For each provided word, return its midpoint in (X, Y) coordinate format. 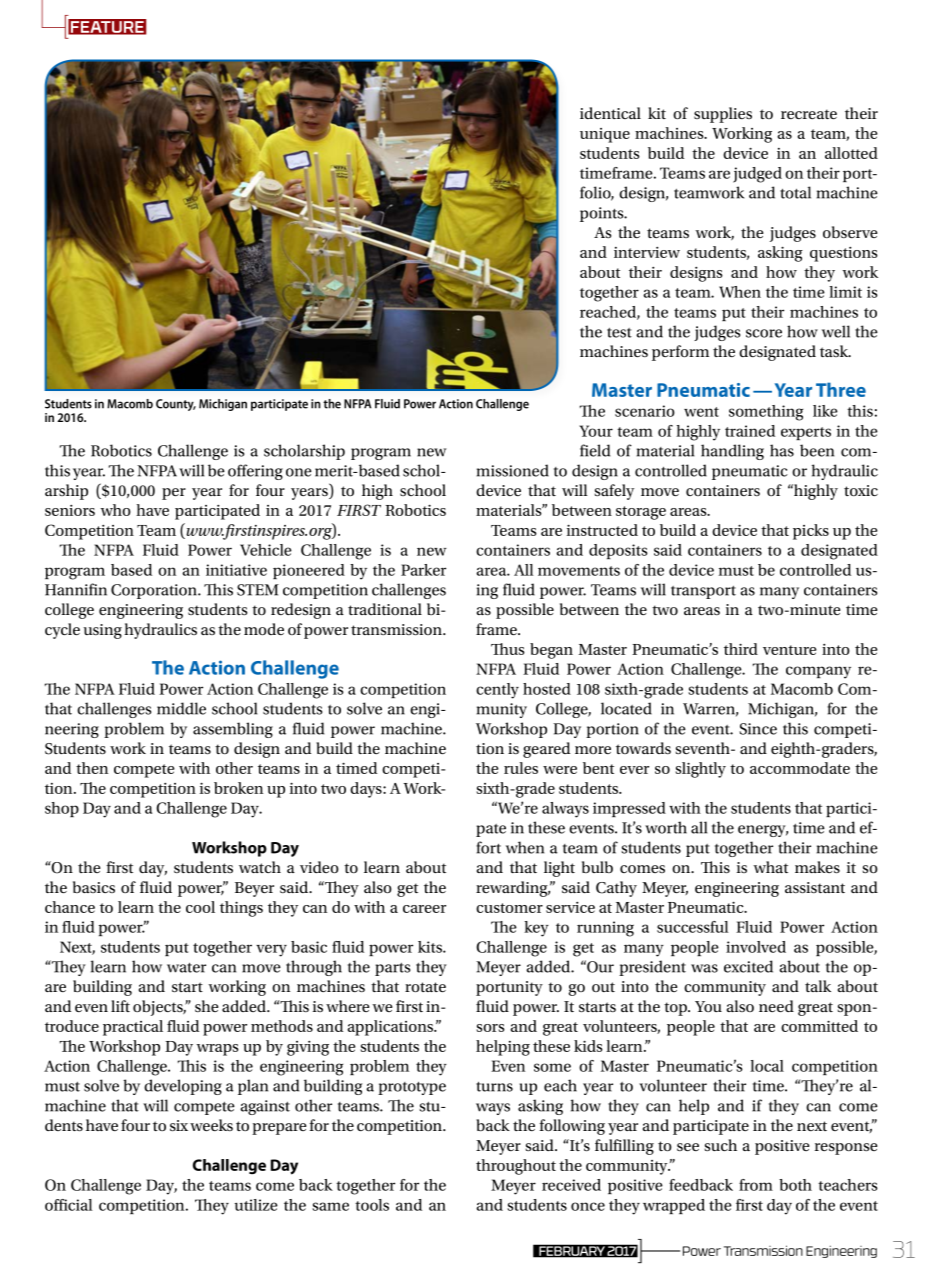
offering (255, 472)
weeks (211, 1125)
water (186, 968)
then (92, 768)
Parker (423, 570)
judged (757, 175)
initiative (236, 570)
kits (431, 947)
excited (748, 966)
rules (521, 768)
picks (811, 532)
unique (605, 135)
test (619, 333)
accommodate (800, 768)
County (176, 405)
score (764, 333)
